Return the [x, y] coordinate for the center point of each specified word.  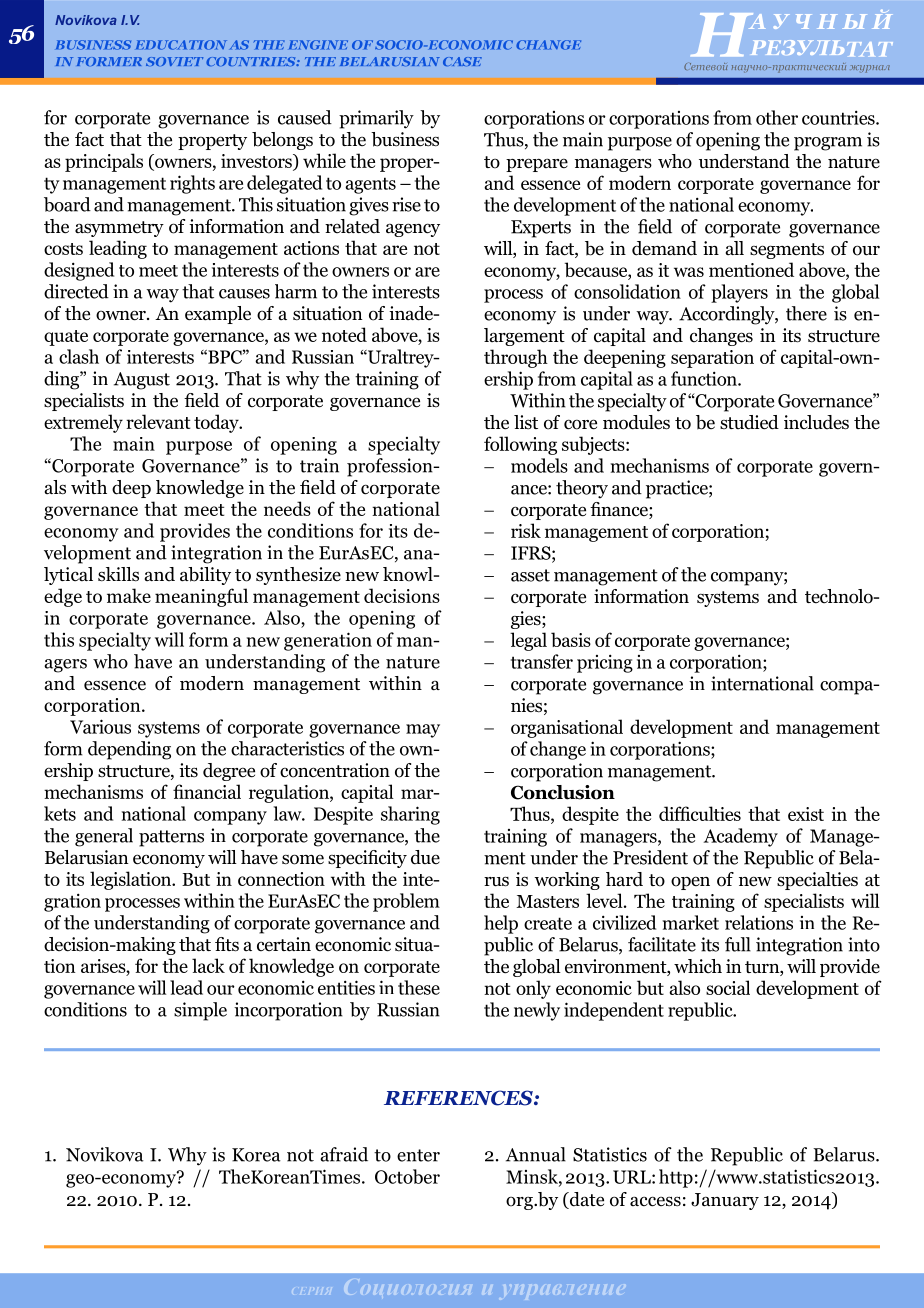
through [516, 358]
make [129, 595]
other [777, 117]
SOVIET [174, 61]
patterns [171, 838]
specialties [817, 881]
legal [528, 641]
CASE [462, 61]
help [501, 924]
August [142, 381]
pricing [605, 663]
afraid [344, 1154]
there [806, 313]
